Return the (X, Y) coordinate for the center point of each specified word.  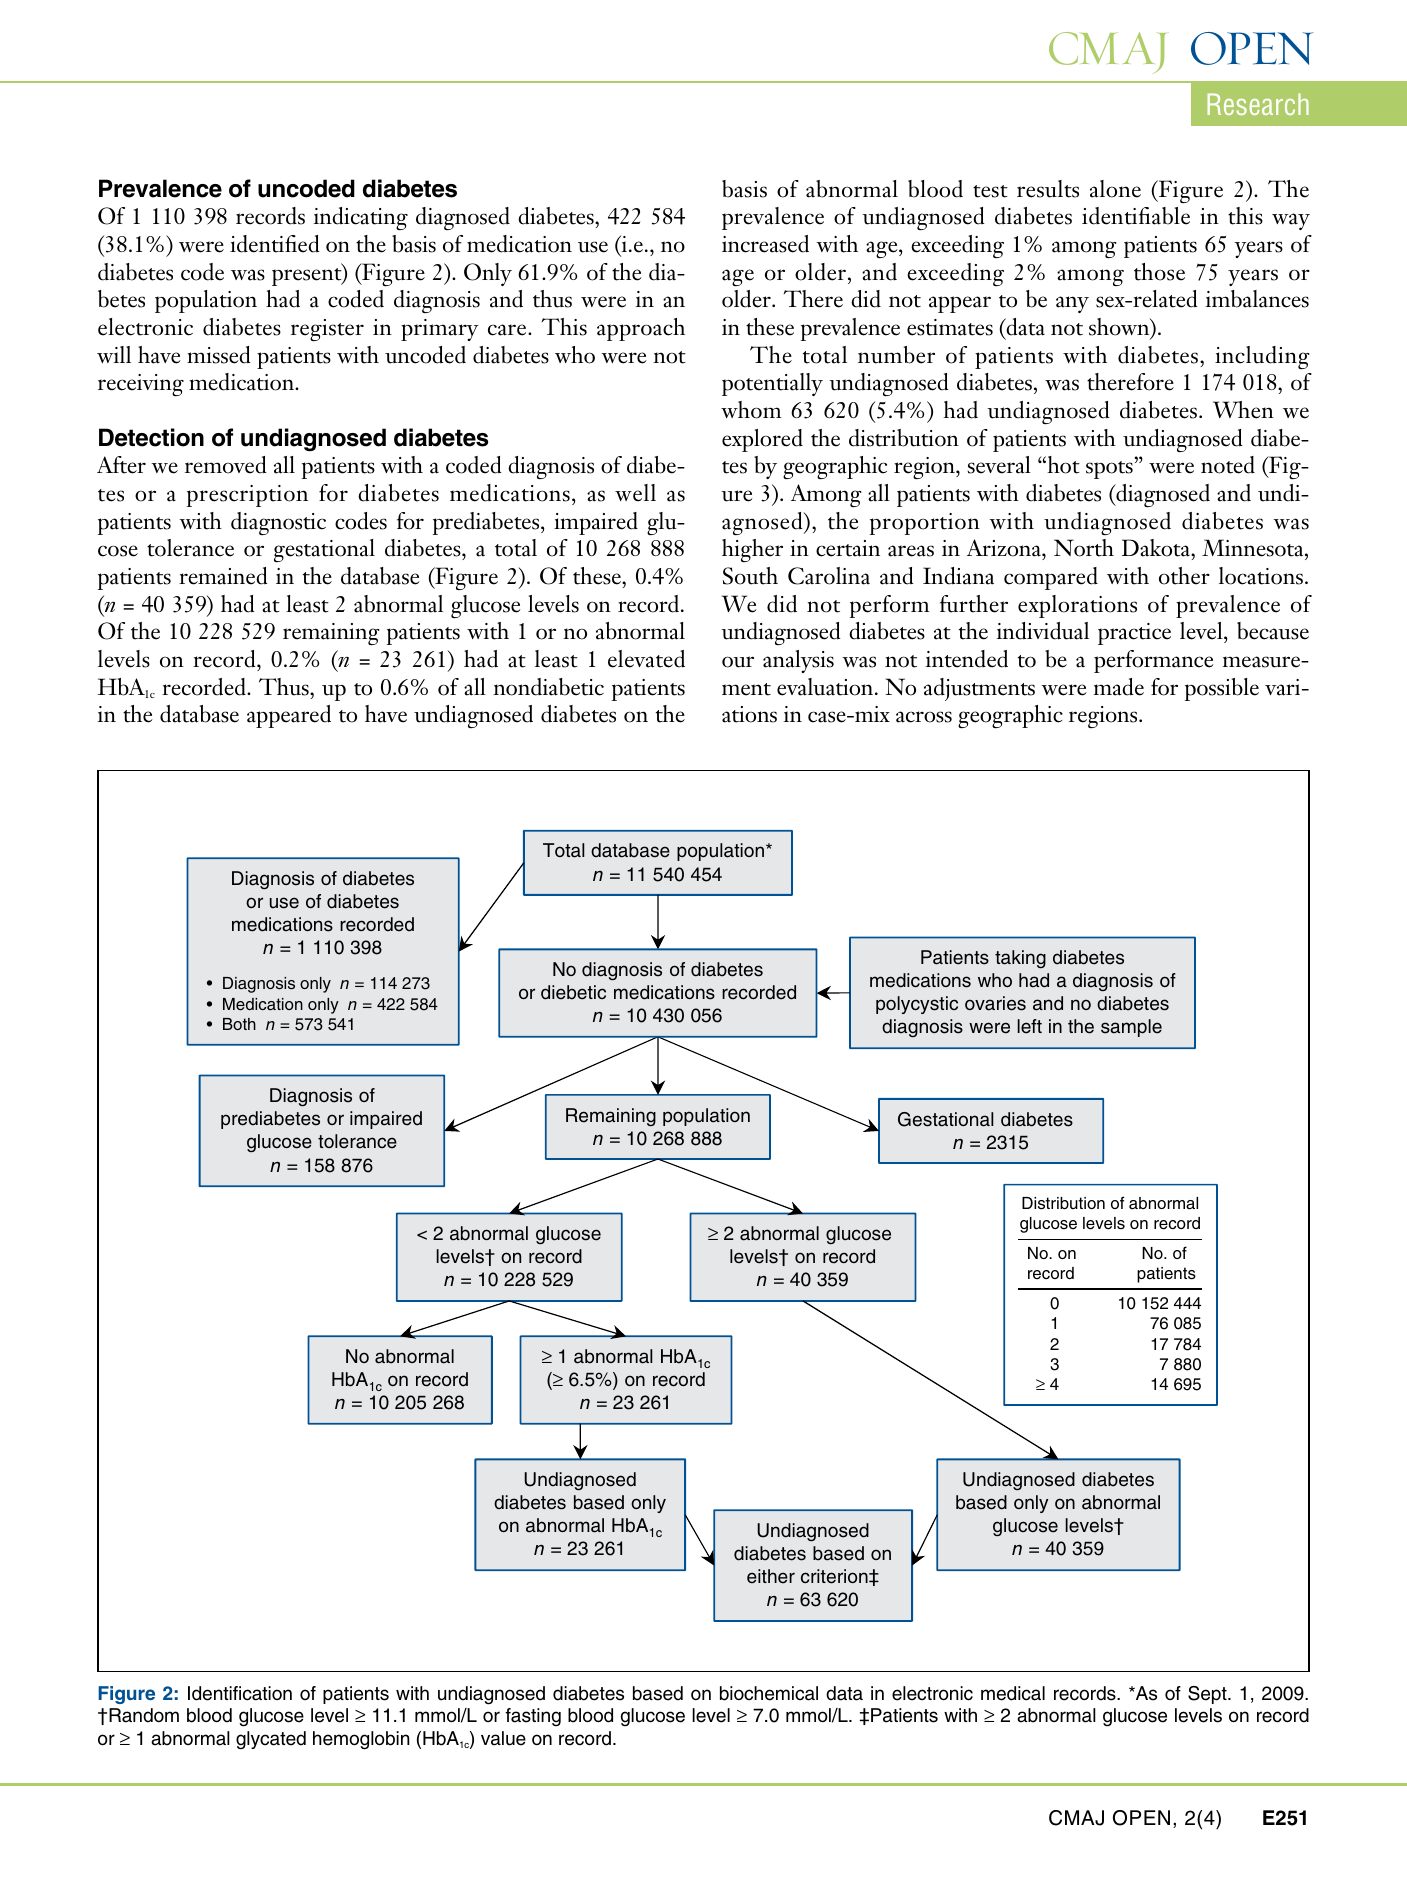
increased (765, 244)
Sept (1208, 1695)
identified (275, 244)
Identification (240, 1693)
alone (1115, 189)
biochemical (769, 1693)
